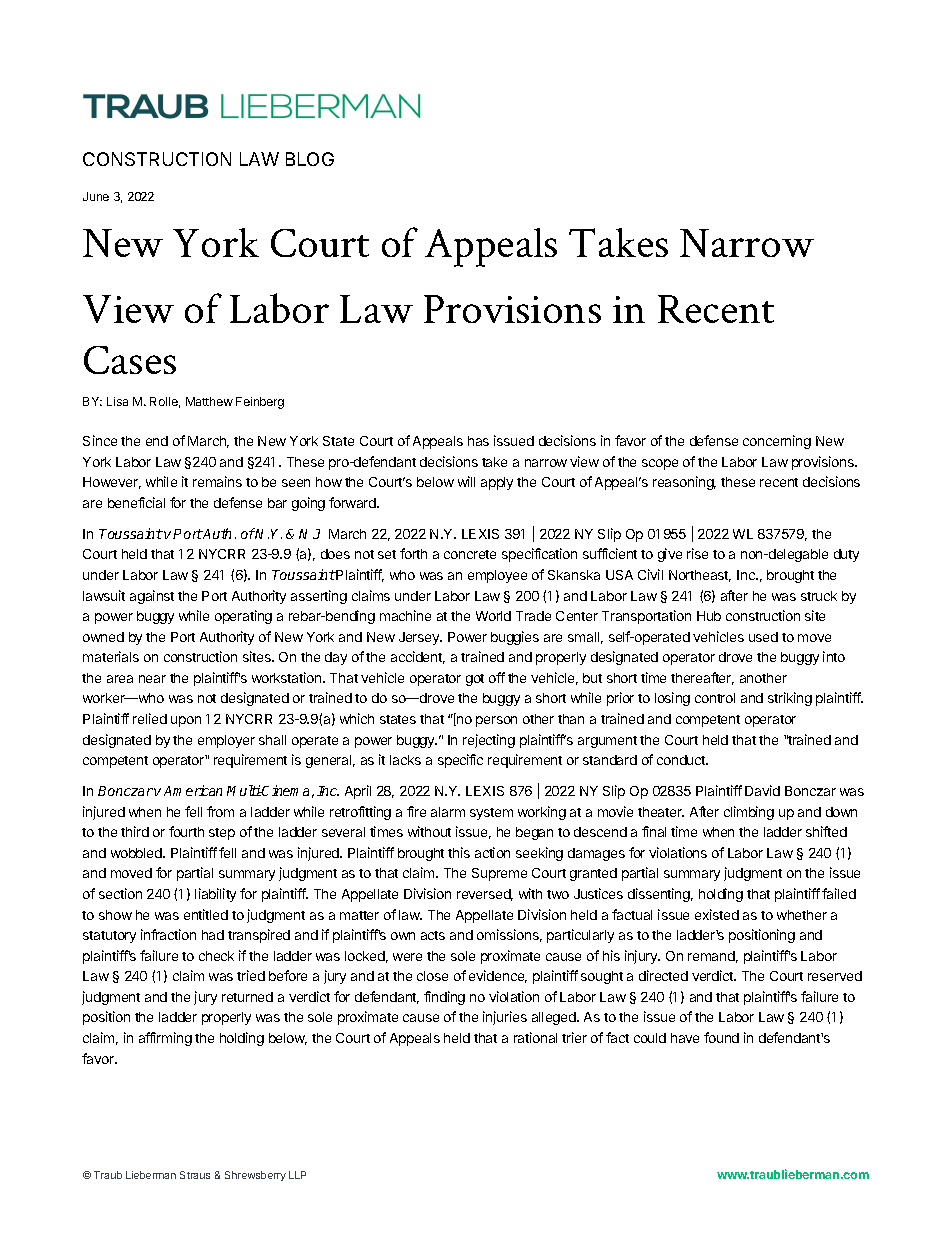 The height and width of the screenshot is (1233, 952). Describe the element at coordinates (777, 442) in the screenshot. I see `concerning` at that location.
